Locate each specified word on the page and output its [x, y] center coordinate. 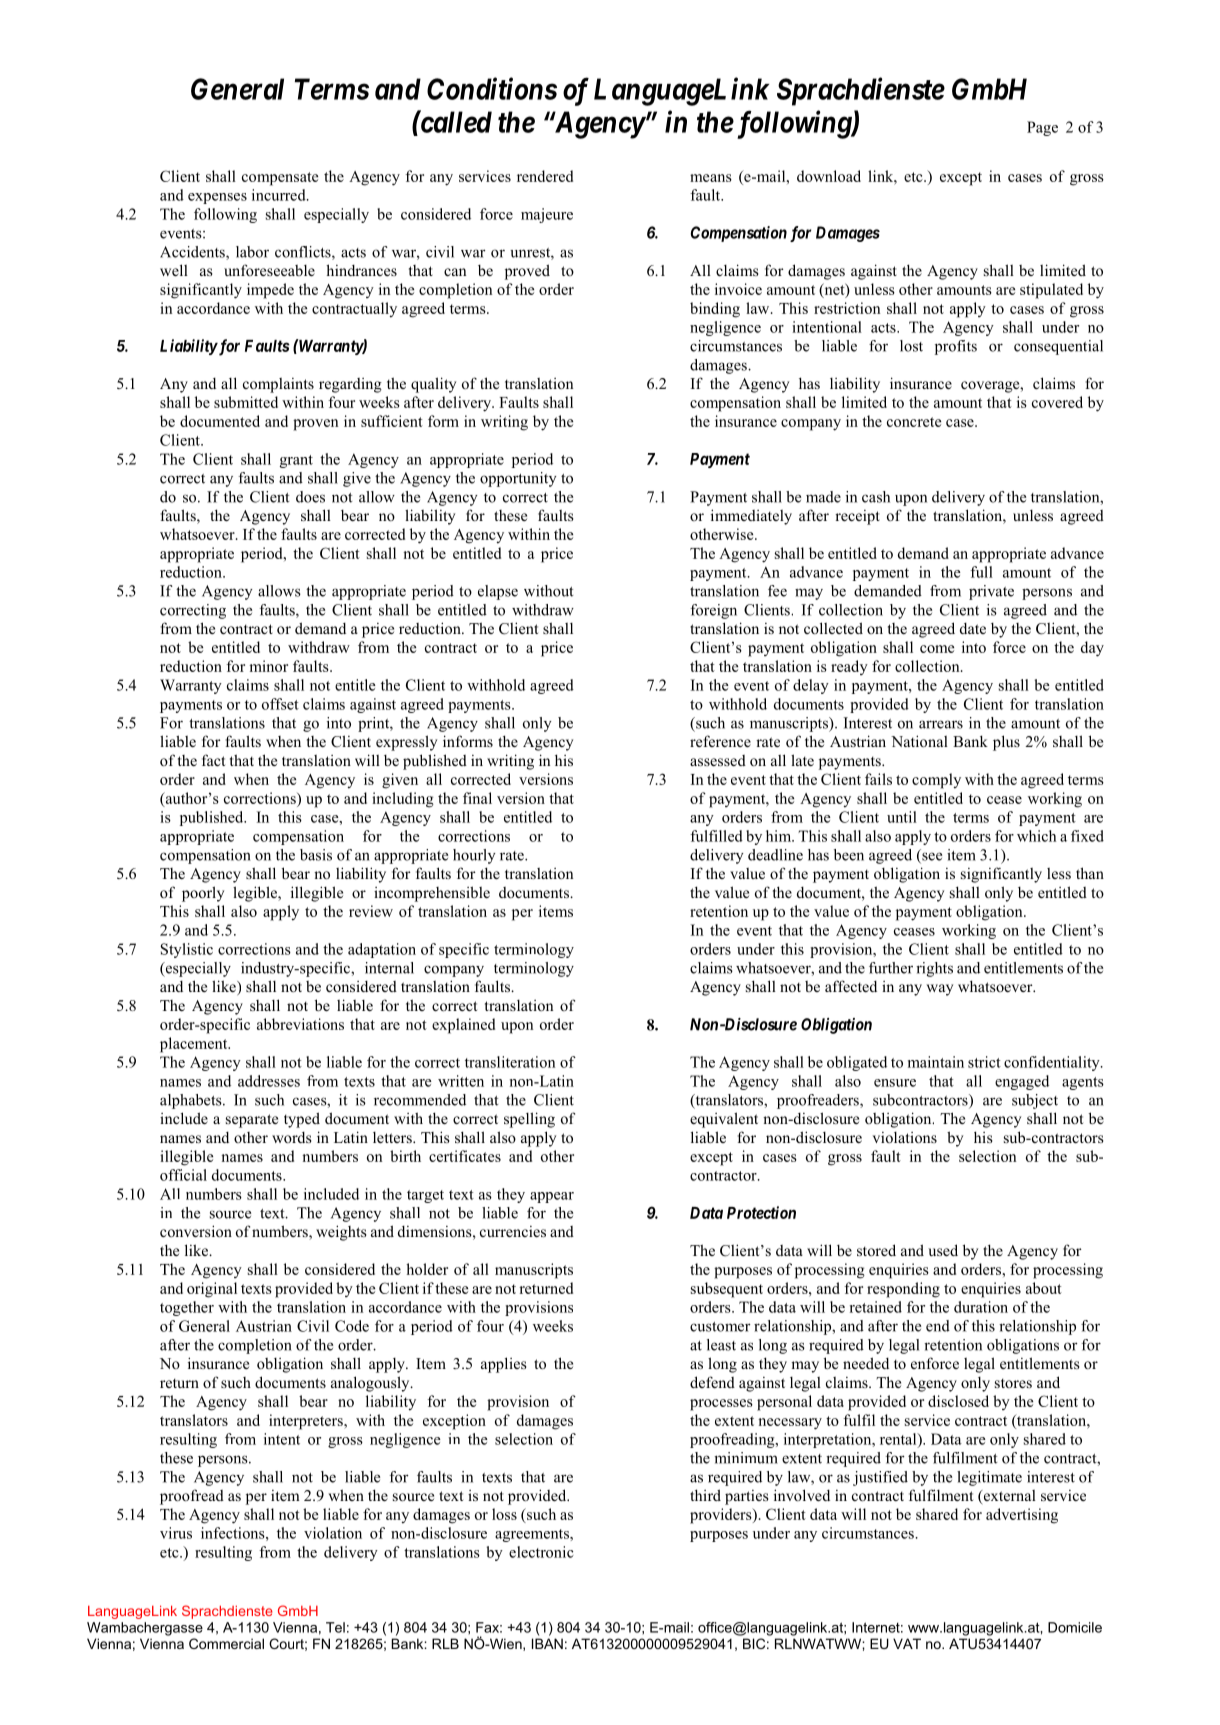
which [1036, 836]
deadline [775, 855]
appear [552, 1197]
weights [341, 1233]
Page [1042, 128]
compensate [280, 179]
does [310, 497]
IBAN [547, 1643]
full [981, 572]
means [711, 178]
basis [316, 855]
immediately [751, 517]
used [943, 1250]
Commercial [226, 1643]
